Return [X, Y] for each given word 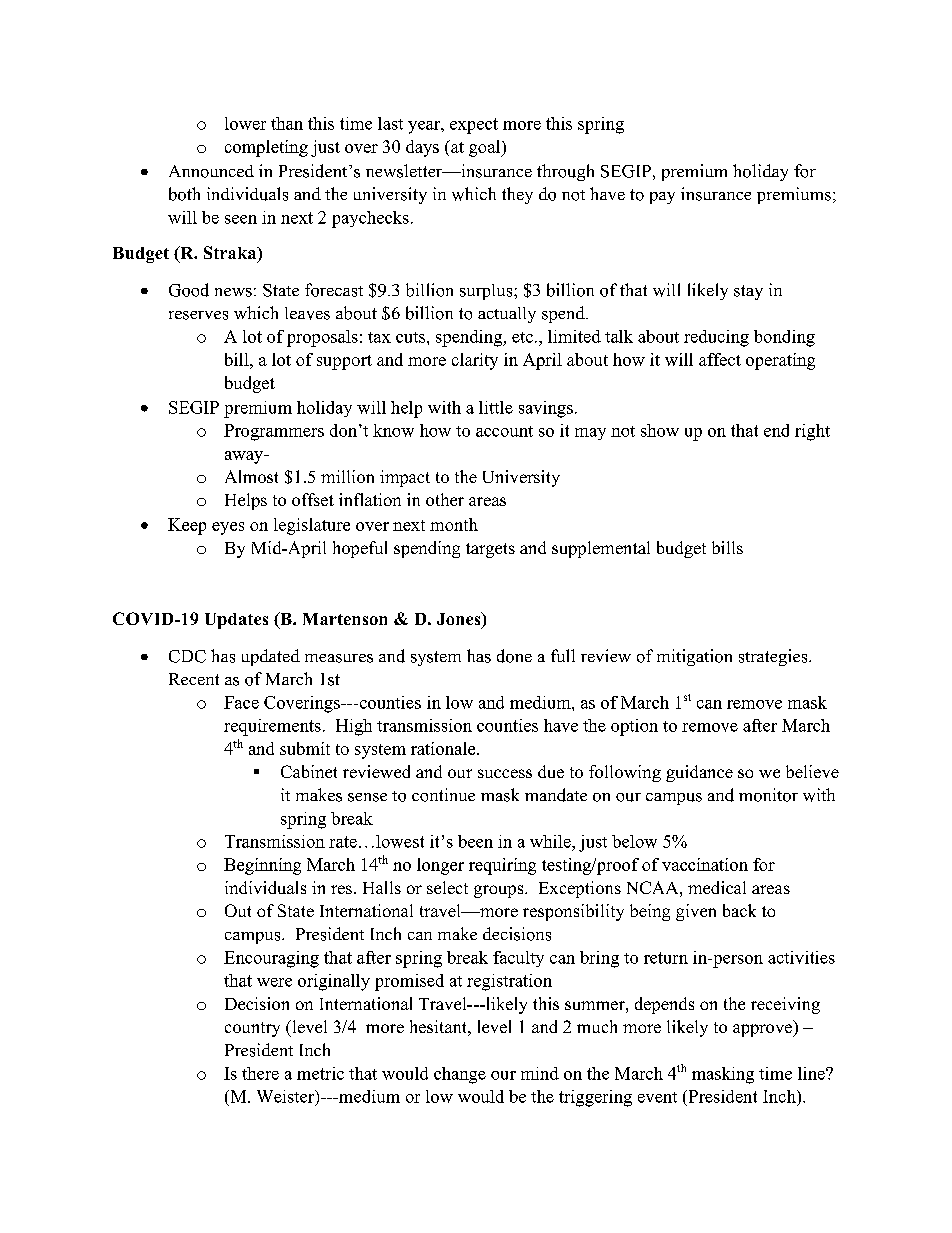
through [565, 172]
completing [266, 148]
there [260, 1073]
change [460, 1075]
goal [486, 148]
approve [764, 1030]
